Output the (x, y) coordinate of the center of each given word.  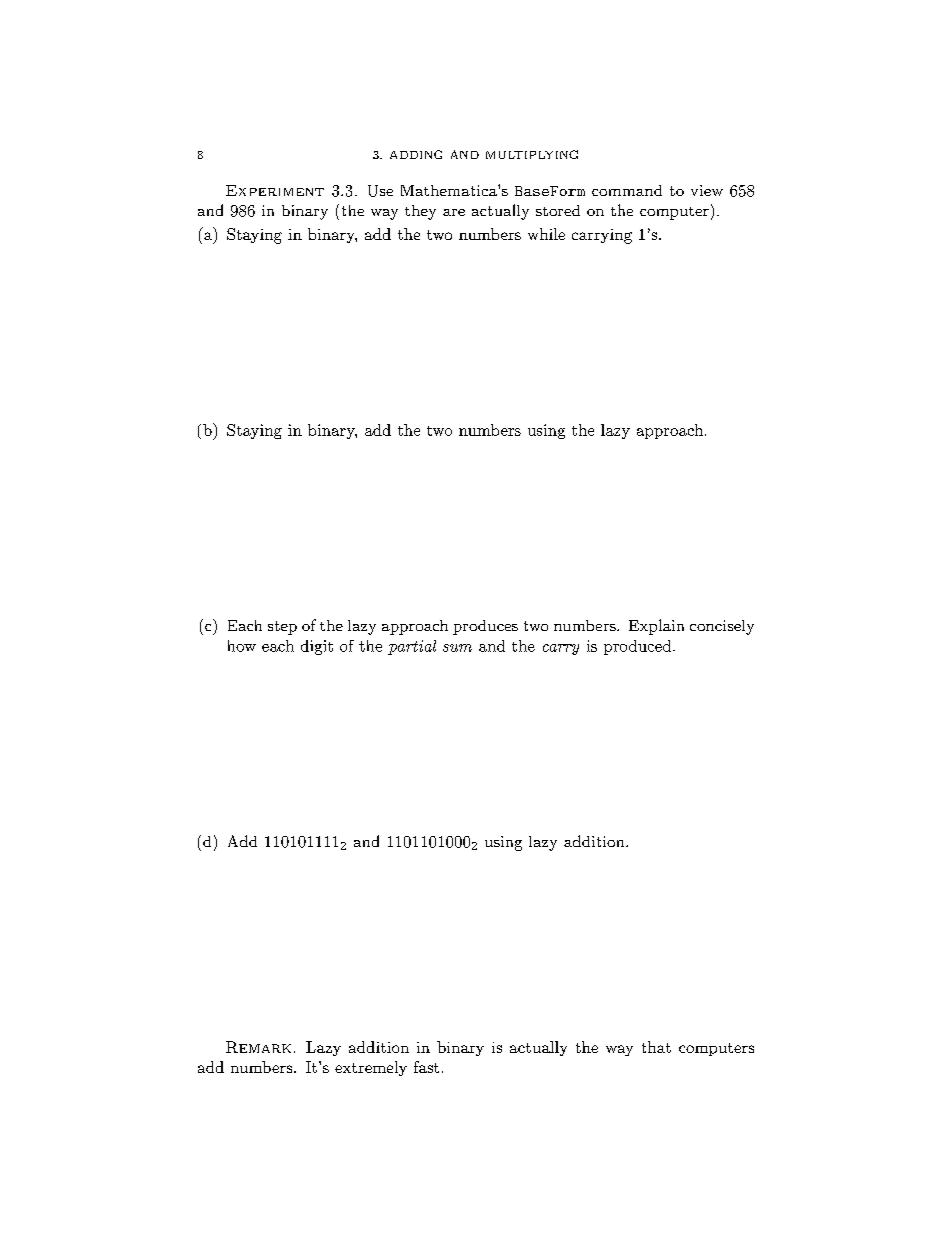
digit (317, 647)
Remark (258, 1047)
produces (485, 627)
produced (639, 647)
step (282, 628)
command (627, 190)
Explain (656, 627)
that (656, 1047)
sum (457, 648)
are (454, 212)
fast (426, 1067)
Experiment (275, 190)
